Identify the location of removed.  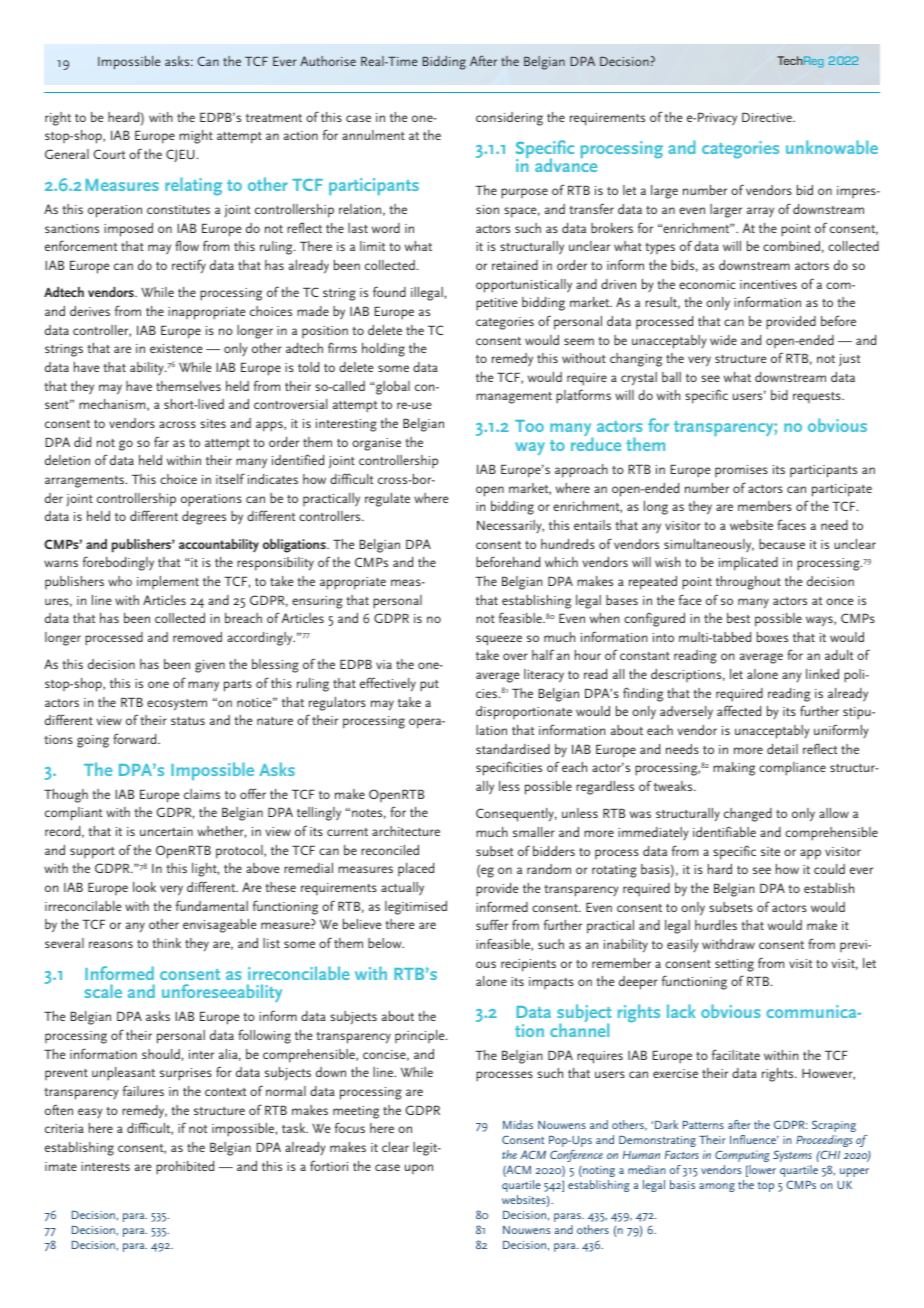
(197, 637).
